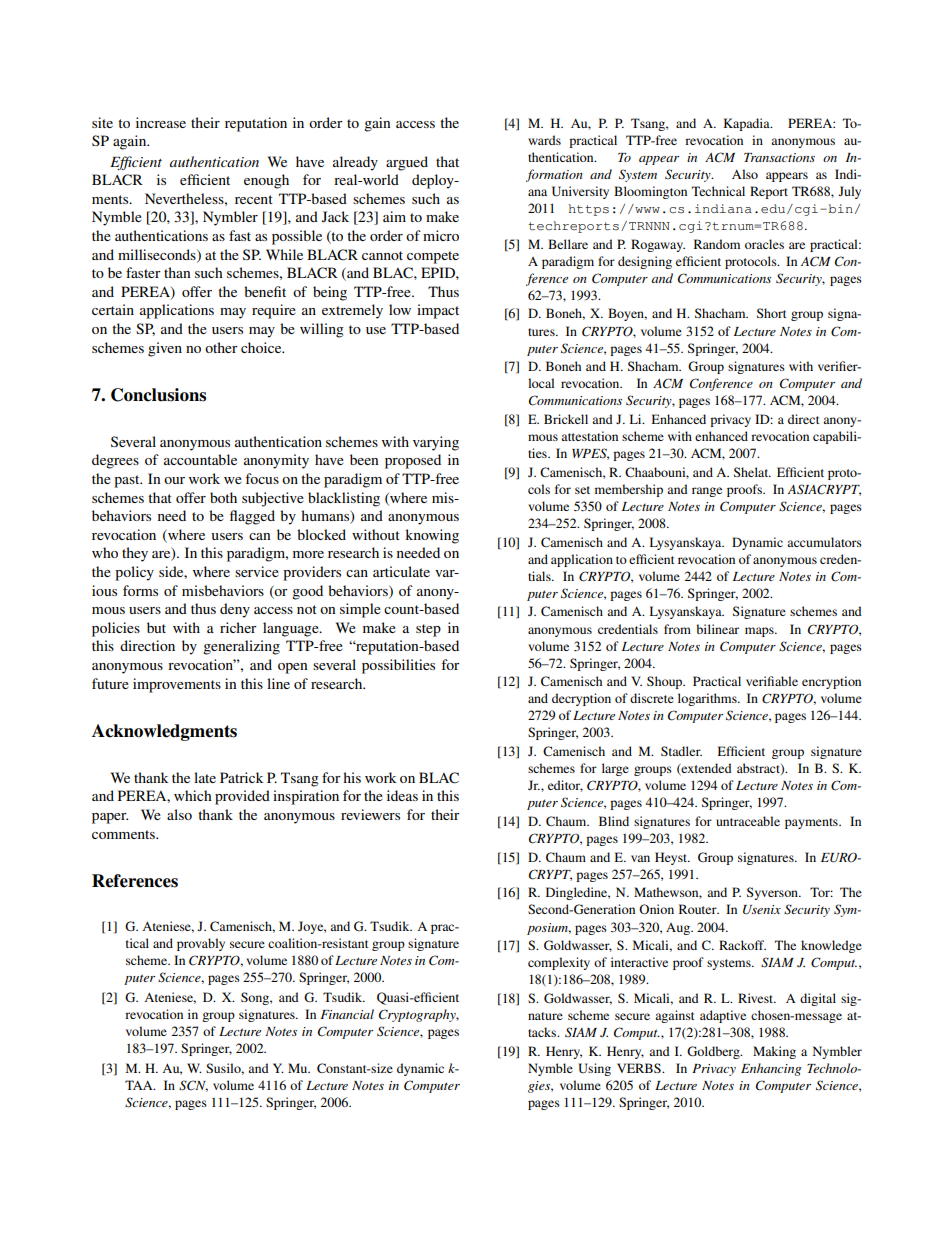  Describe the element at coordinates (161, 122) in the page. I see `increase` at that location.
